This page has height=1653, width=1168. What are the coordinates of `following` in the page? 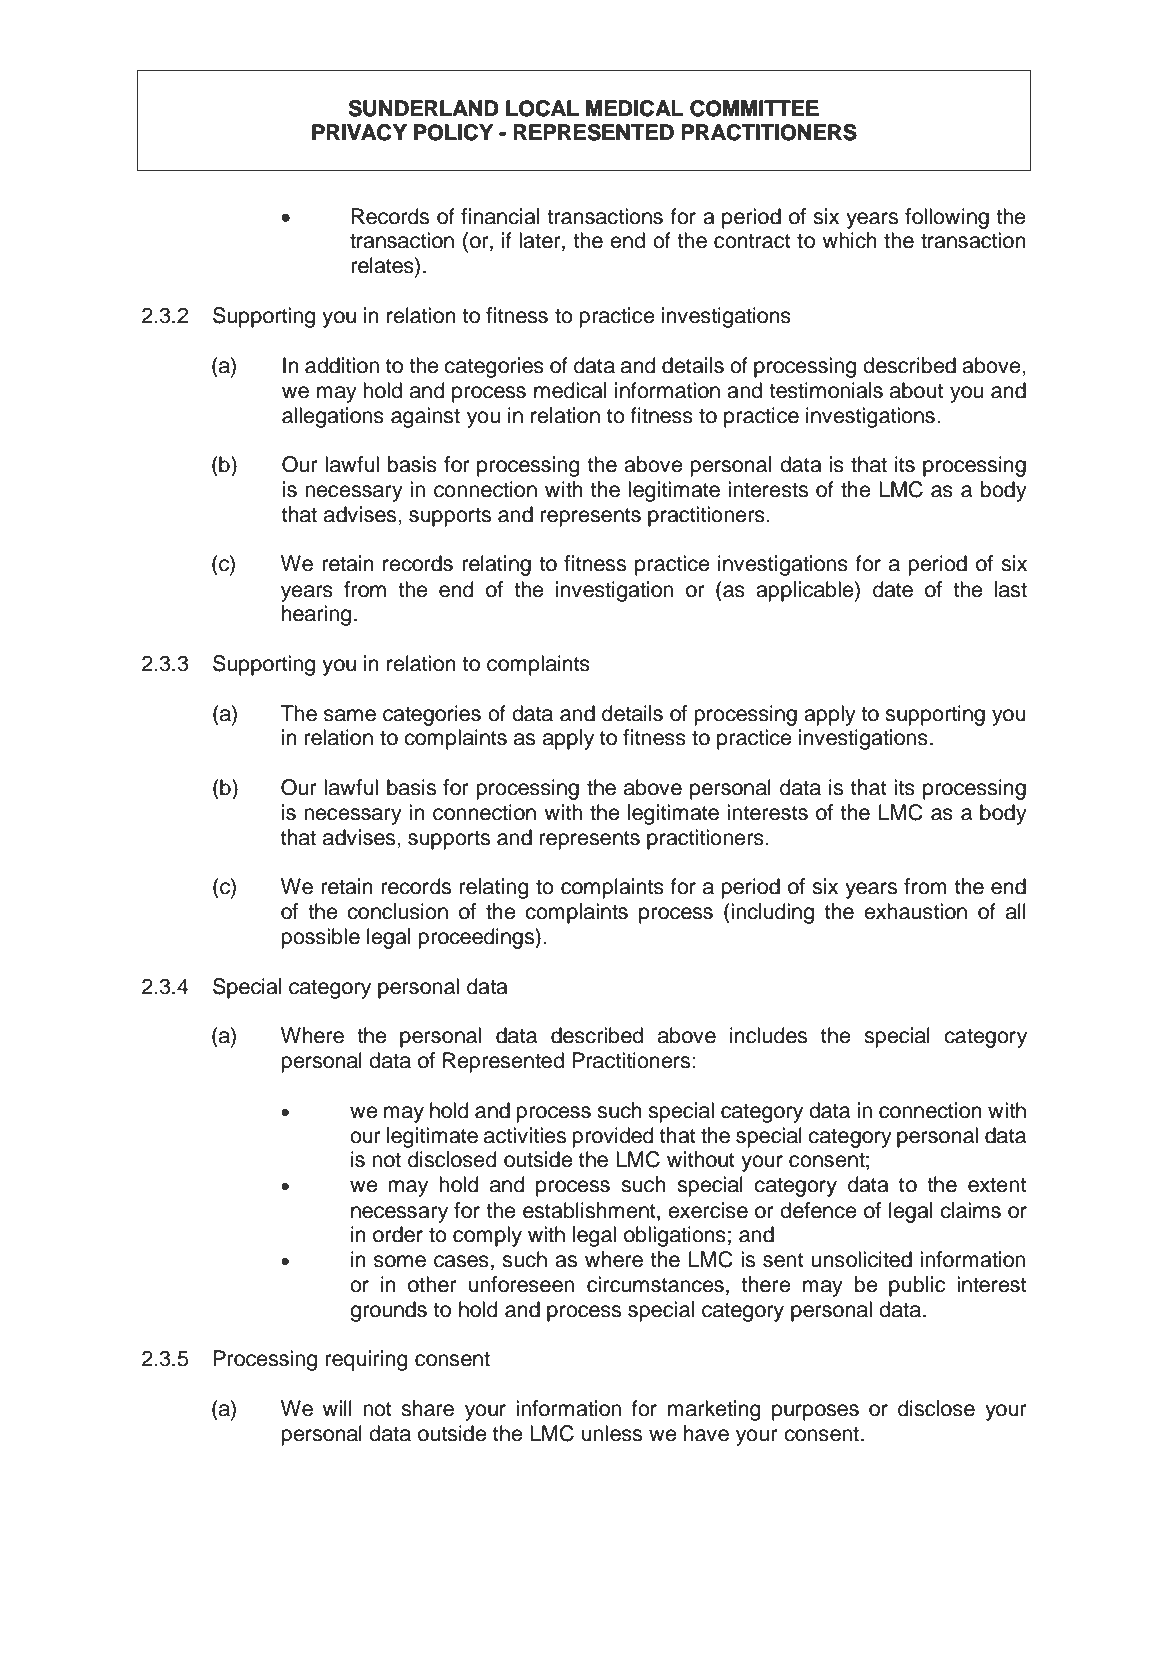 It's located at (947, 218).
